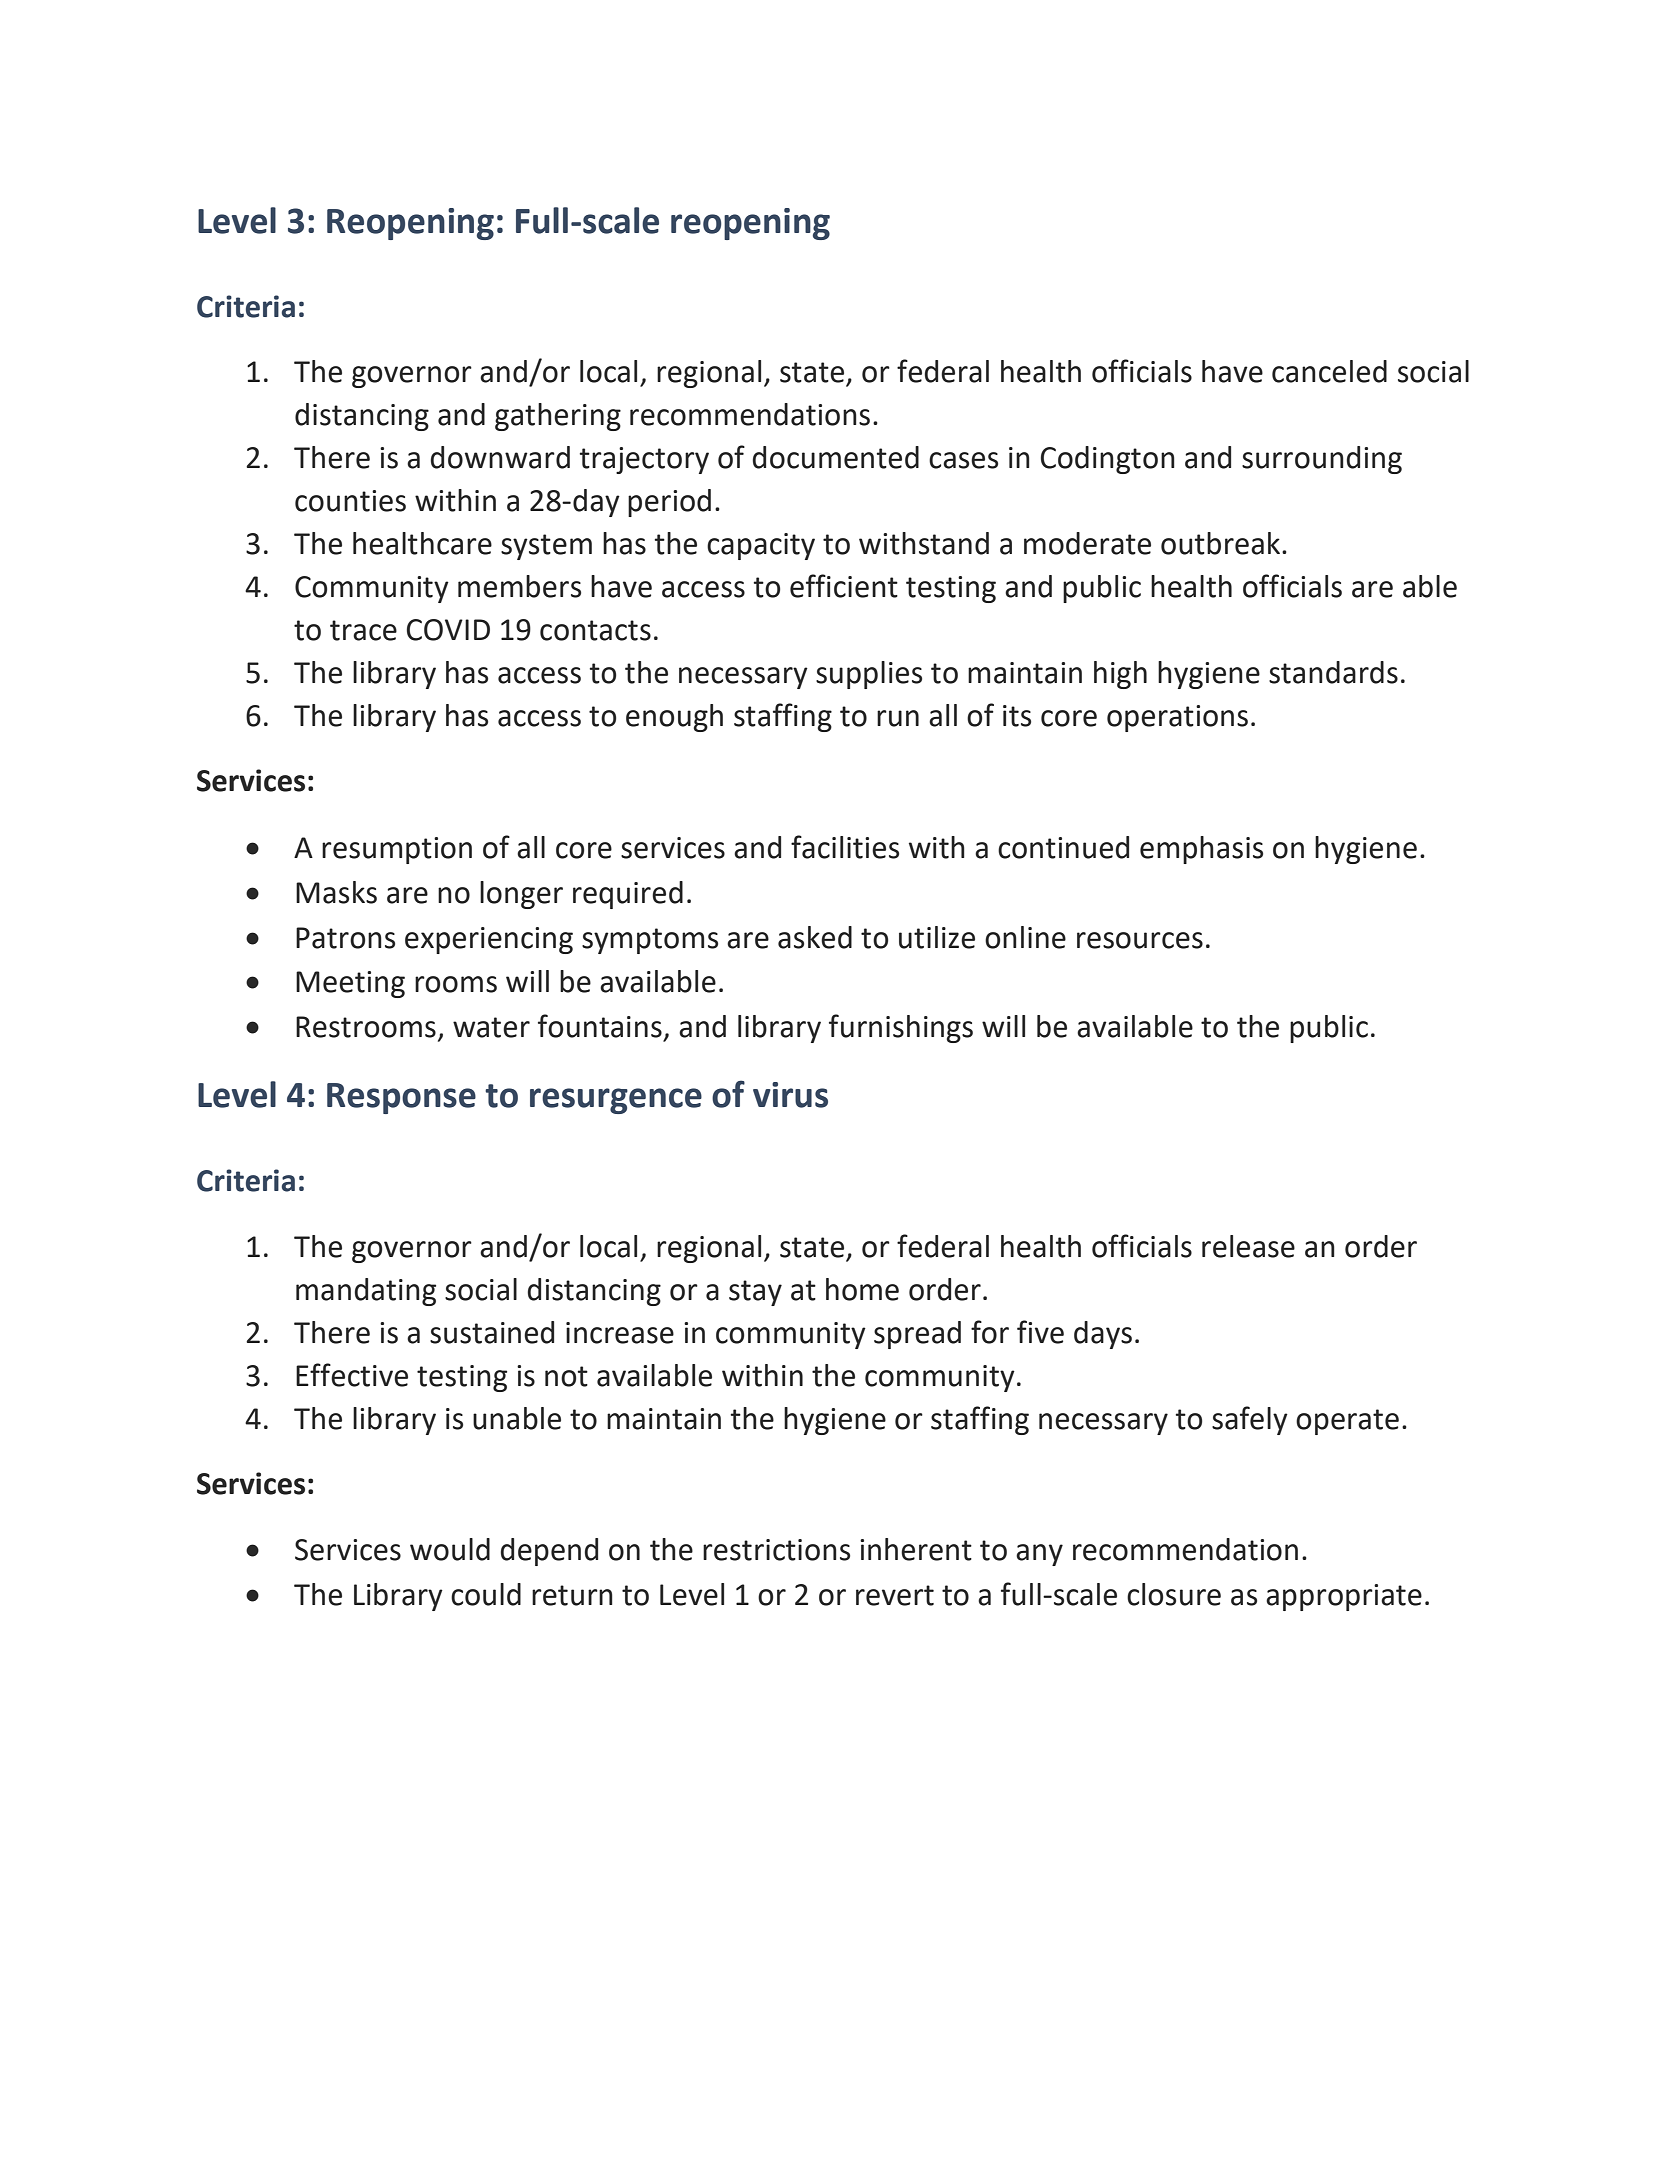 The height and width of the screenshot is (2158, 1667). What do you see at coordinates (815, 937) in the screenshot?
I see `asked` at bounding box center [815, 937].
